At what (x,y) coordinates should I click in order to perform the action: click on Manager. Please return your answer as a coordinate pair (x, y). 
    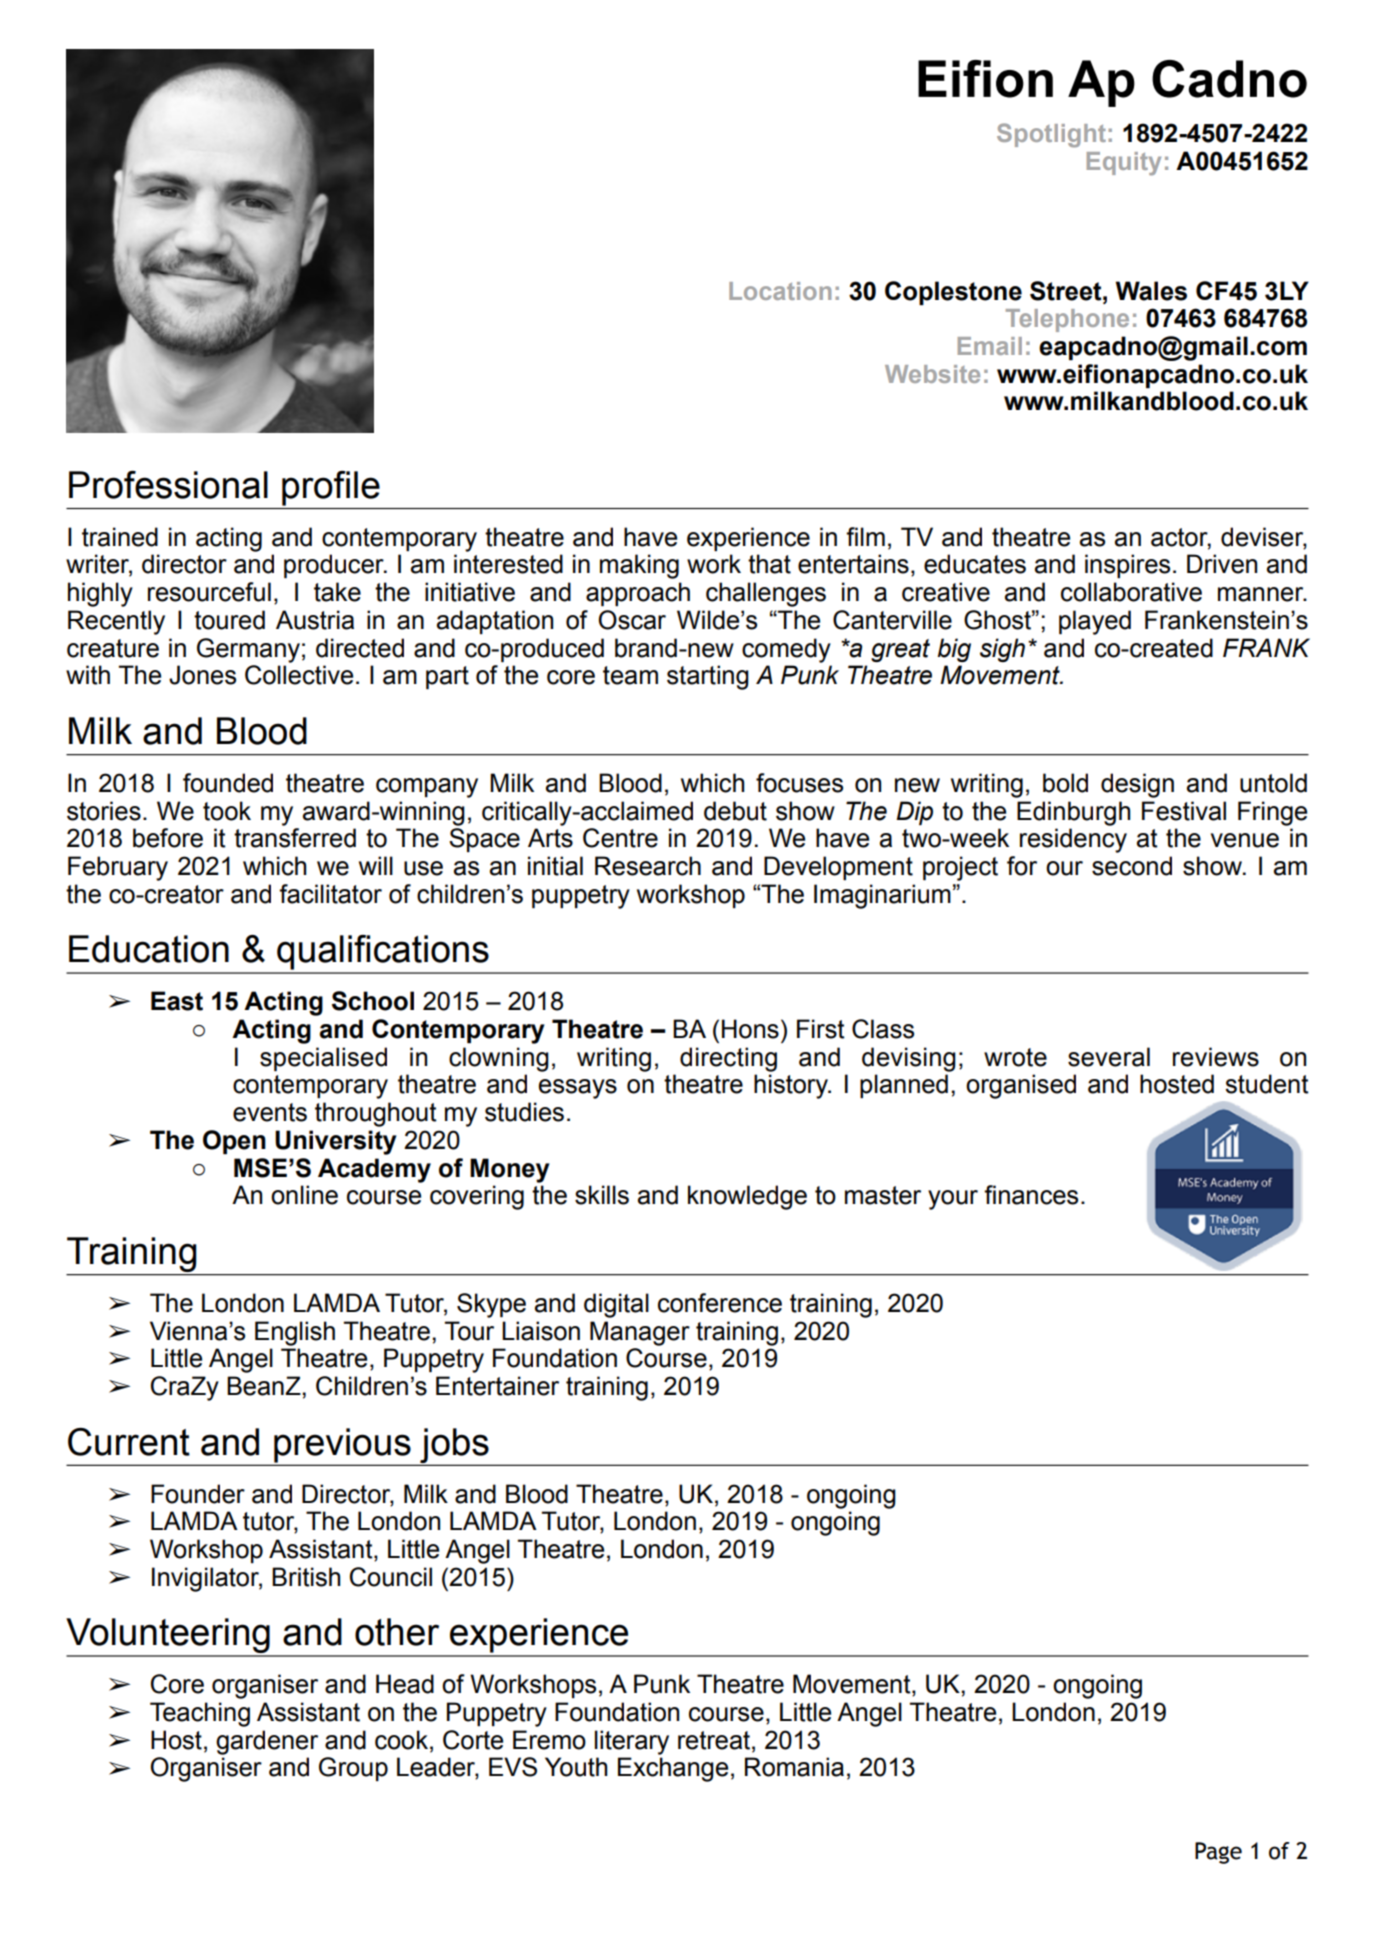
    Looking at the image, I should click on (640, 1333).
